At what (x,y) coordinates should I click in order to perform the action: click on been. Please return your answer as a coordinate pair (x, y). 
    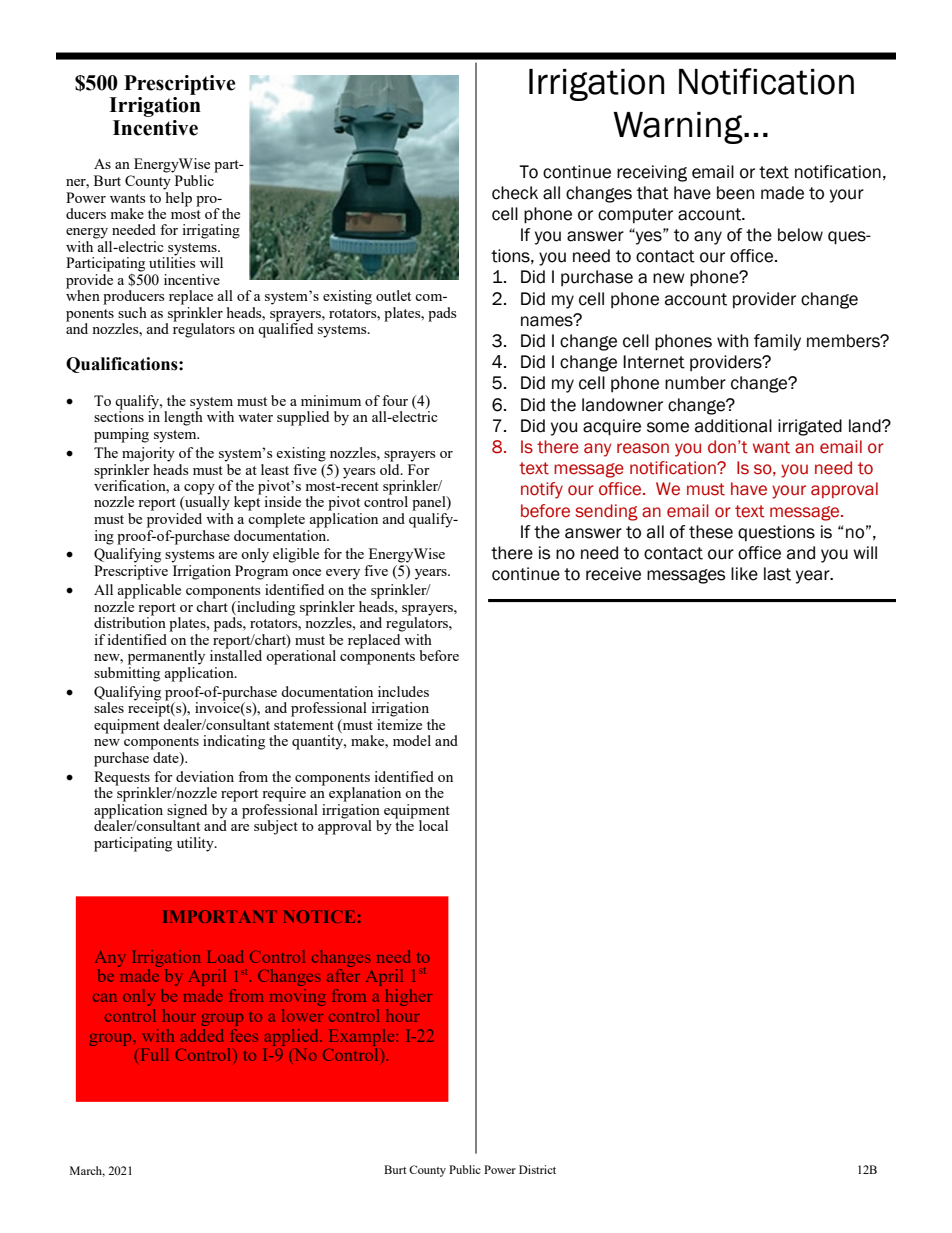
    Looking at the image, I should click on (735, 193).
